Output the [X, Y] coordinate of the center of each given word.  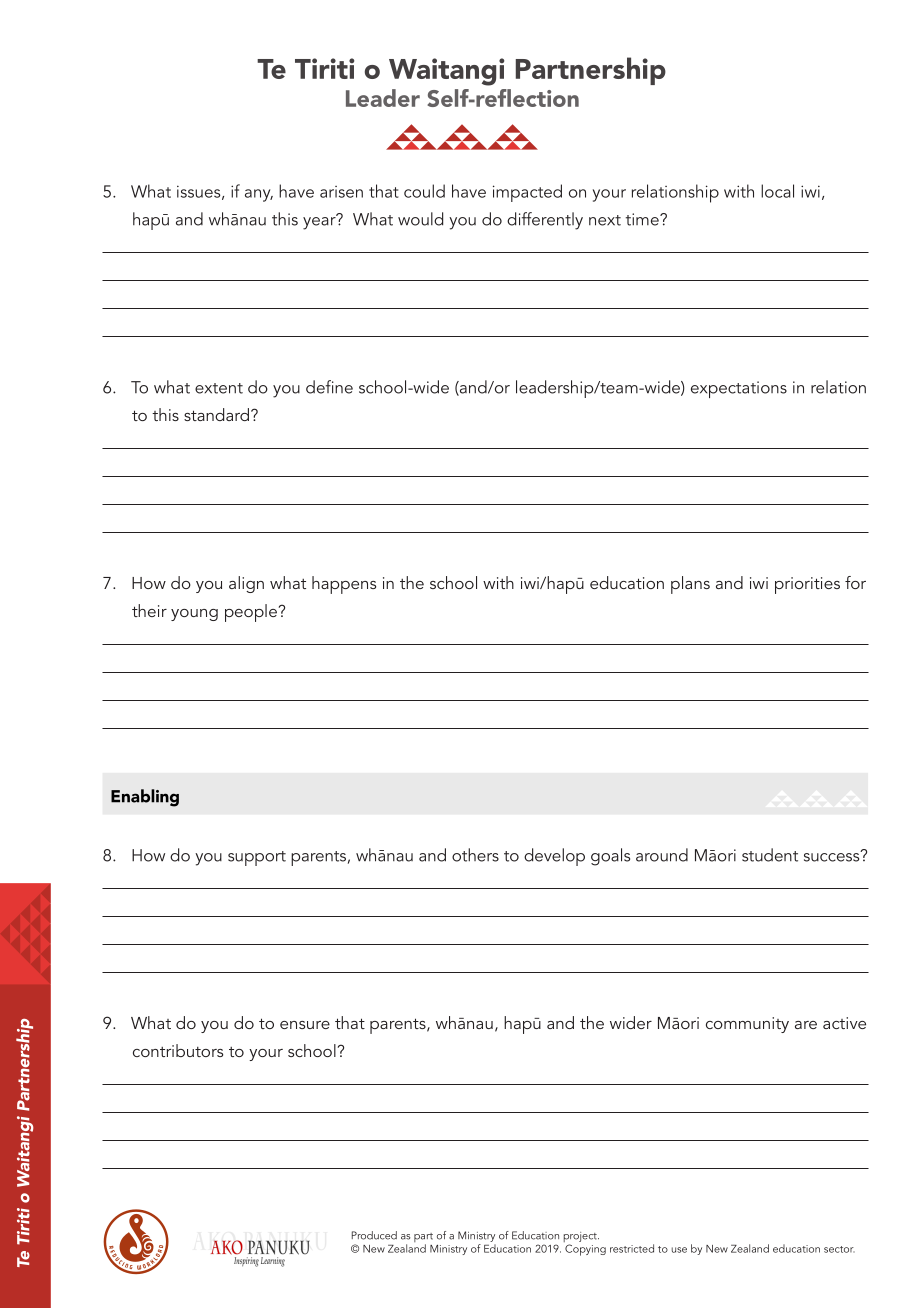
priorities [807, 585]
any [259, 195]
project [581, 1238]
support [257, 858]
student [770, 855]
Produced [374, 1235]
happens [344, 585]
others [475, 855]
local [777, 191]
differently [545, 221]
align [246, 584]
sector [839, 1249]
